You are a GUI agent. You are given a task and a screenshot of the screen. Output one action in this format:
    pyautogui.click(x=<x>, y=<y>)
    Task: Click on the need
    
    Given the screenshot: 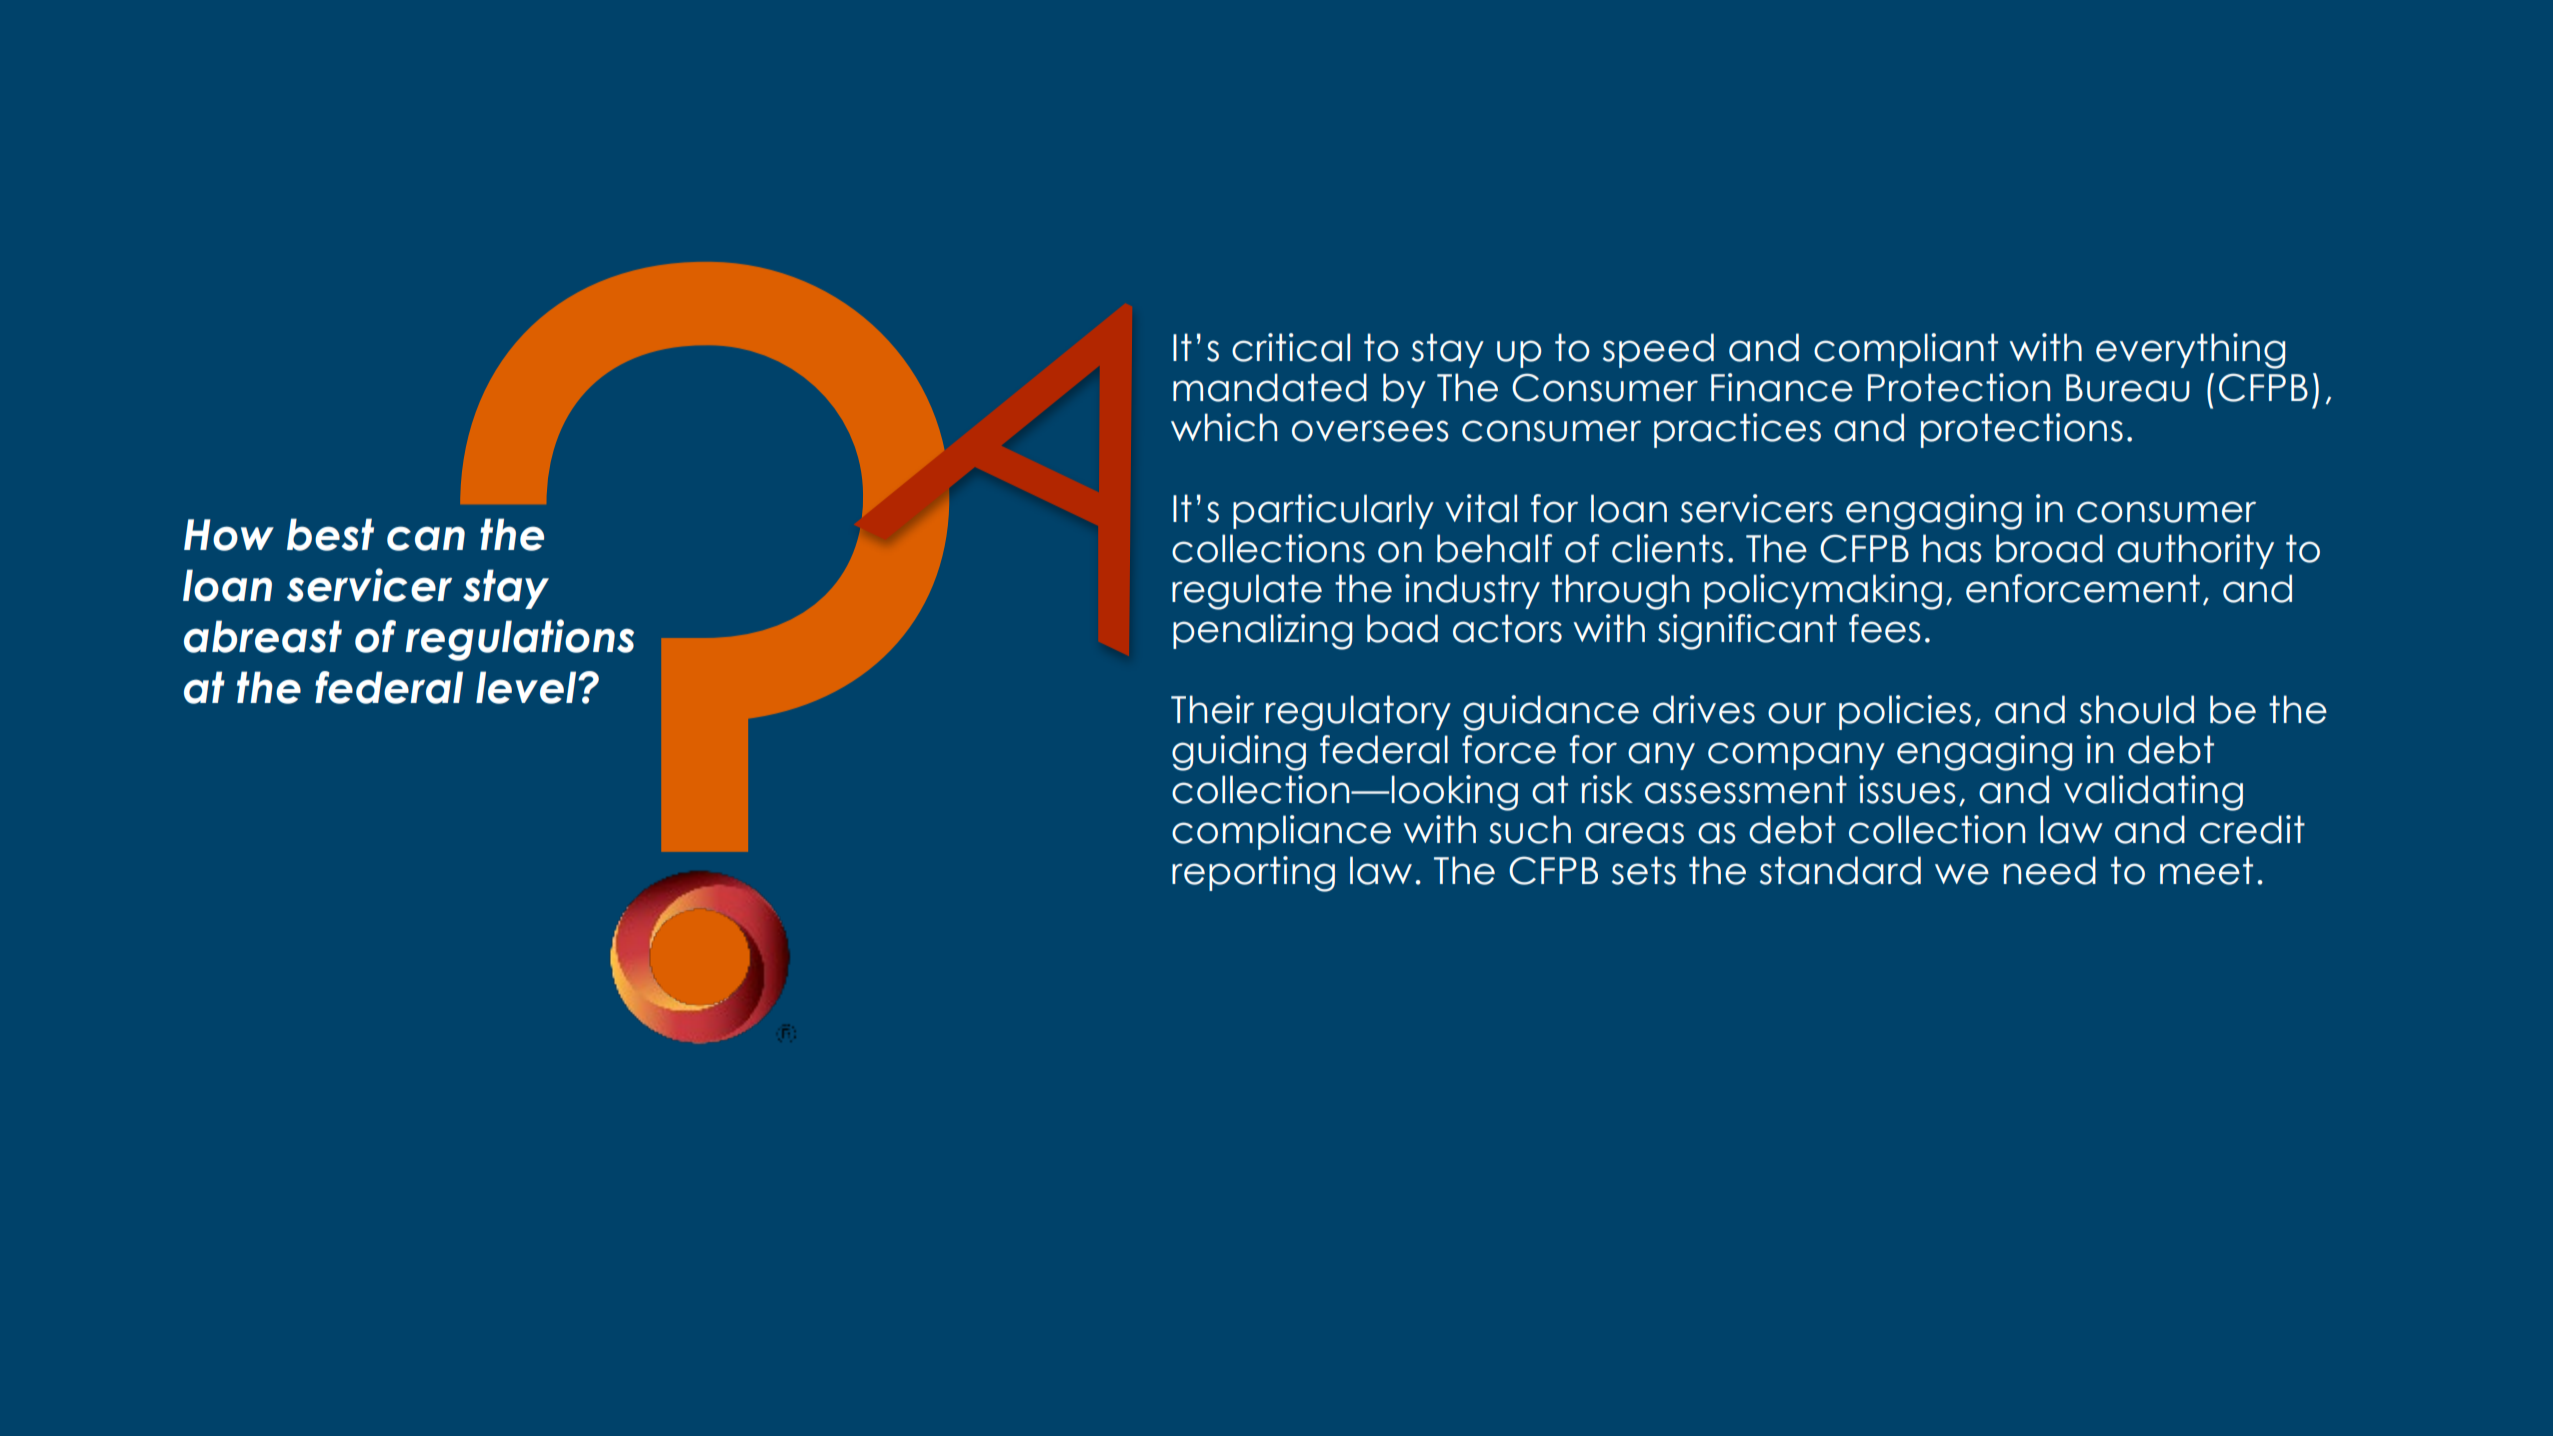 What is the action you would take?
    pyautogui.click(x=2050, y=870)
